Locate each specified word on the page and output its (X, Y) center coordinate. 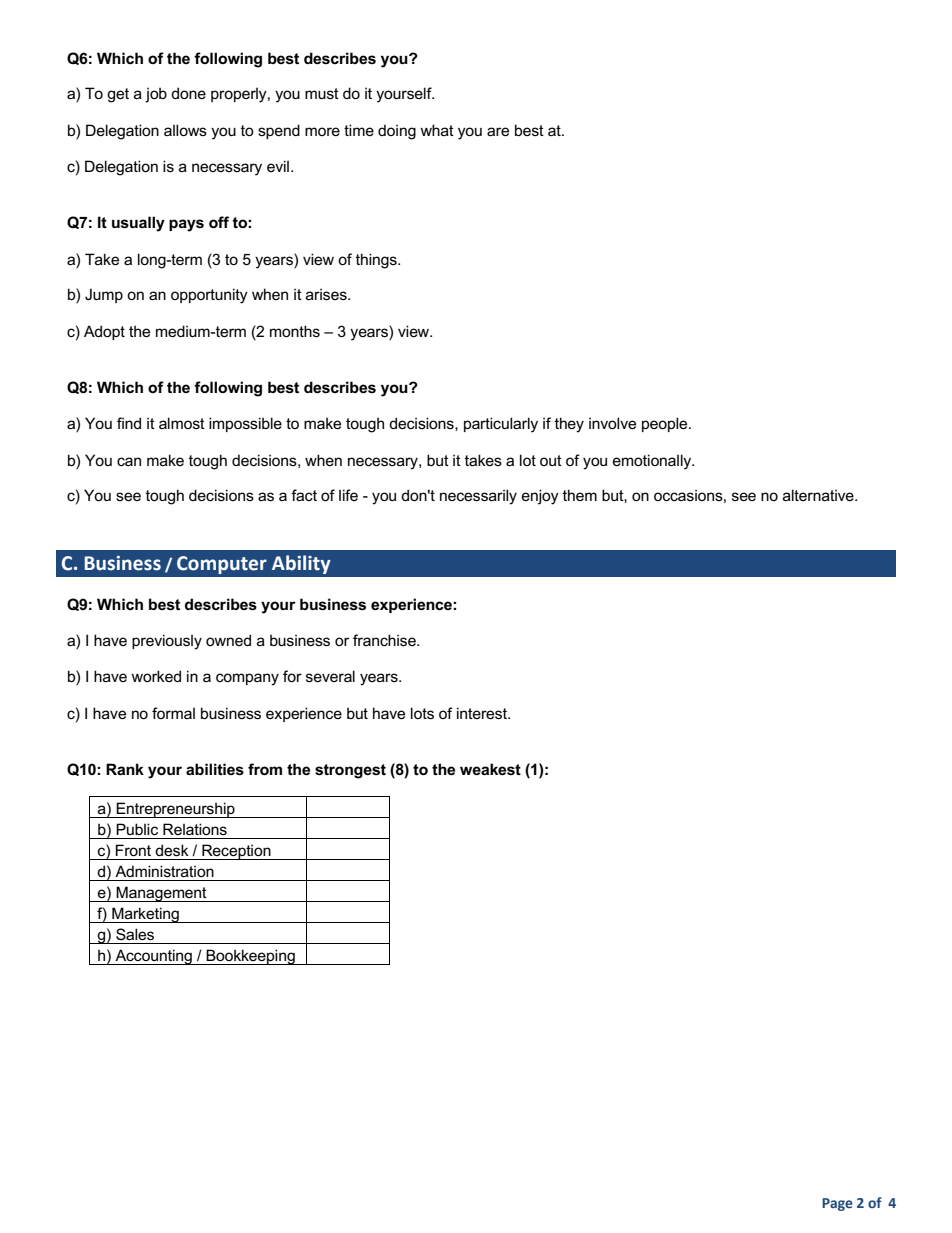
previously (167, 642)
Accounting (153, 957)
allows (185, 130)
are (498, 131)
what (437, 130)
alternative (819, 495)
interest (483, 713)
